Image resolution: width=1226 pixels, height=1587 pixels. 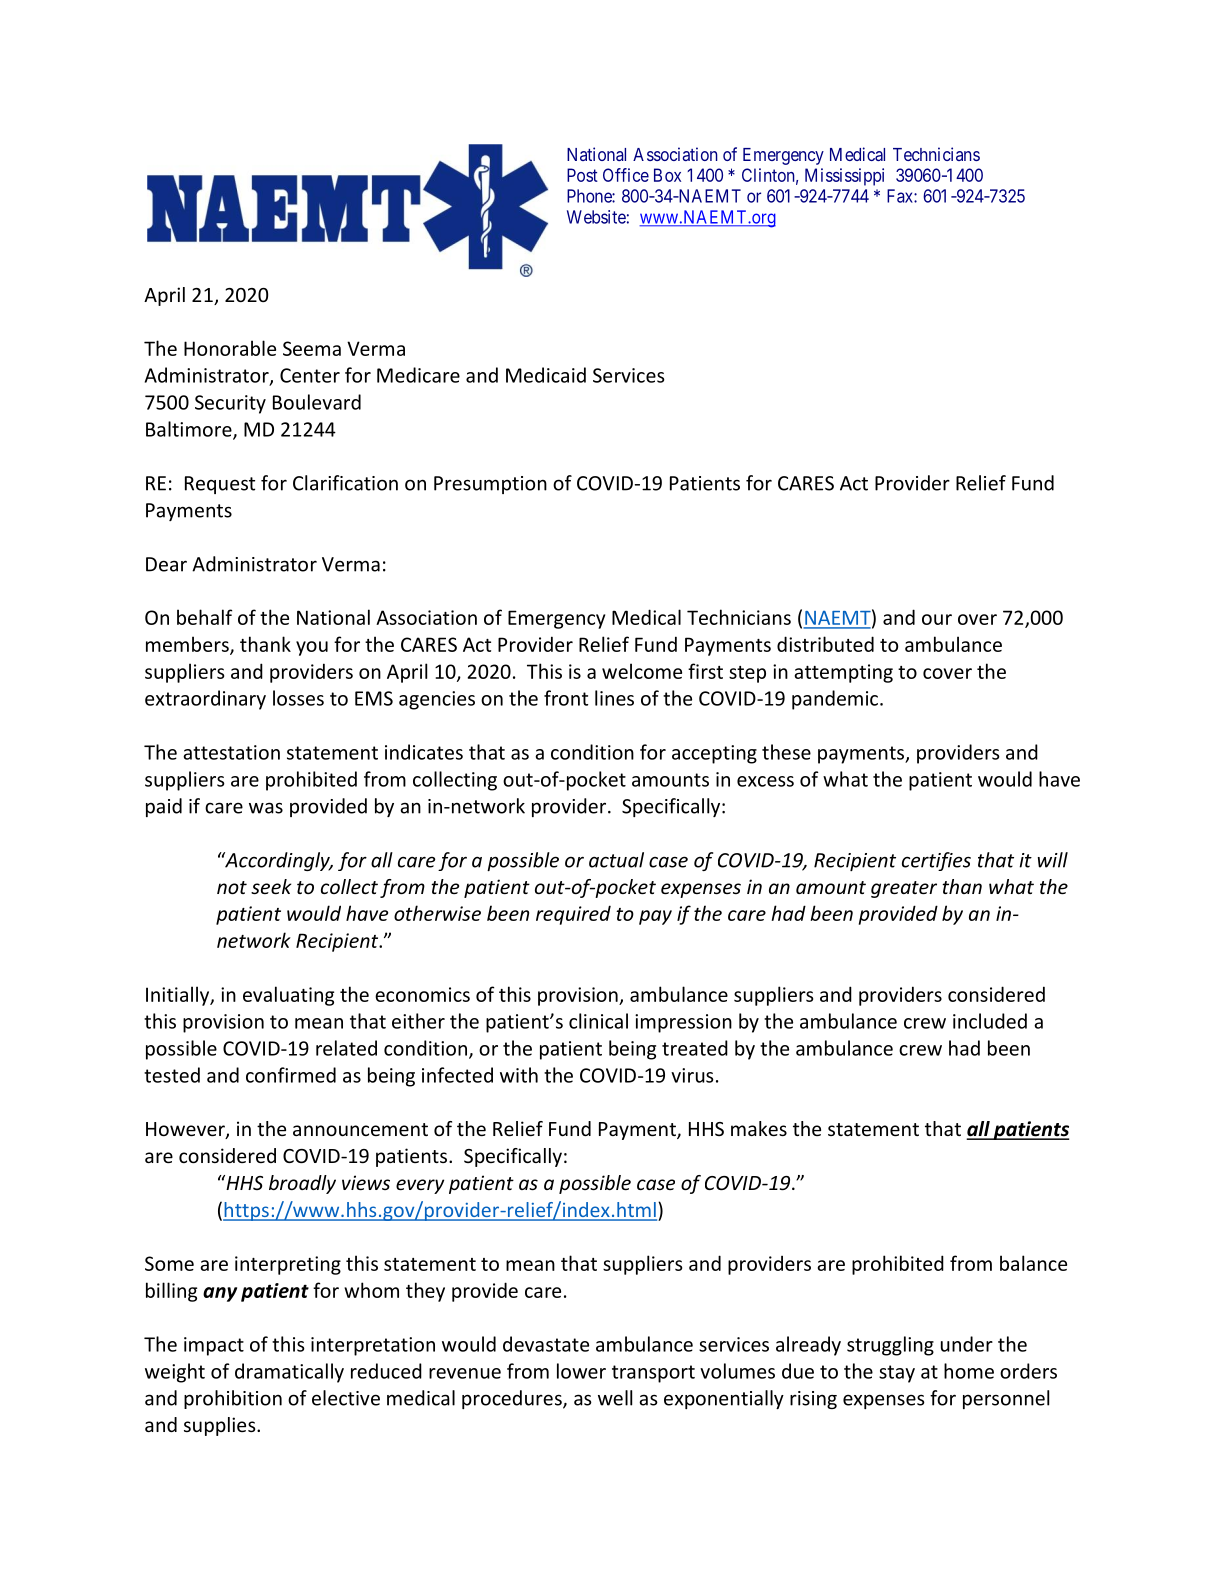 I want to click on home, so click(x=969, y=1371).
